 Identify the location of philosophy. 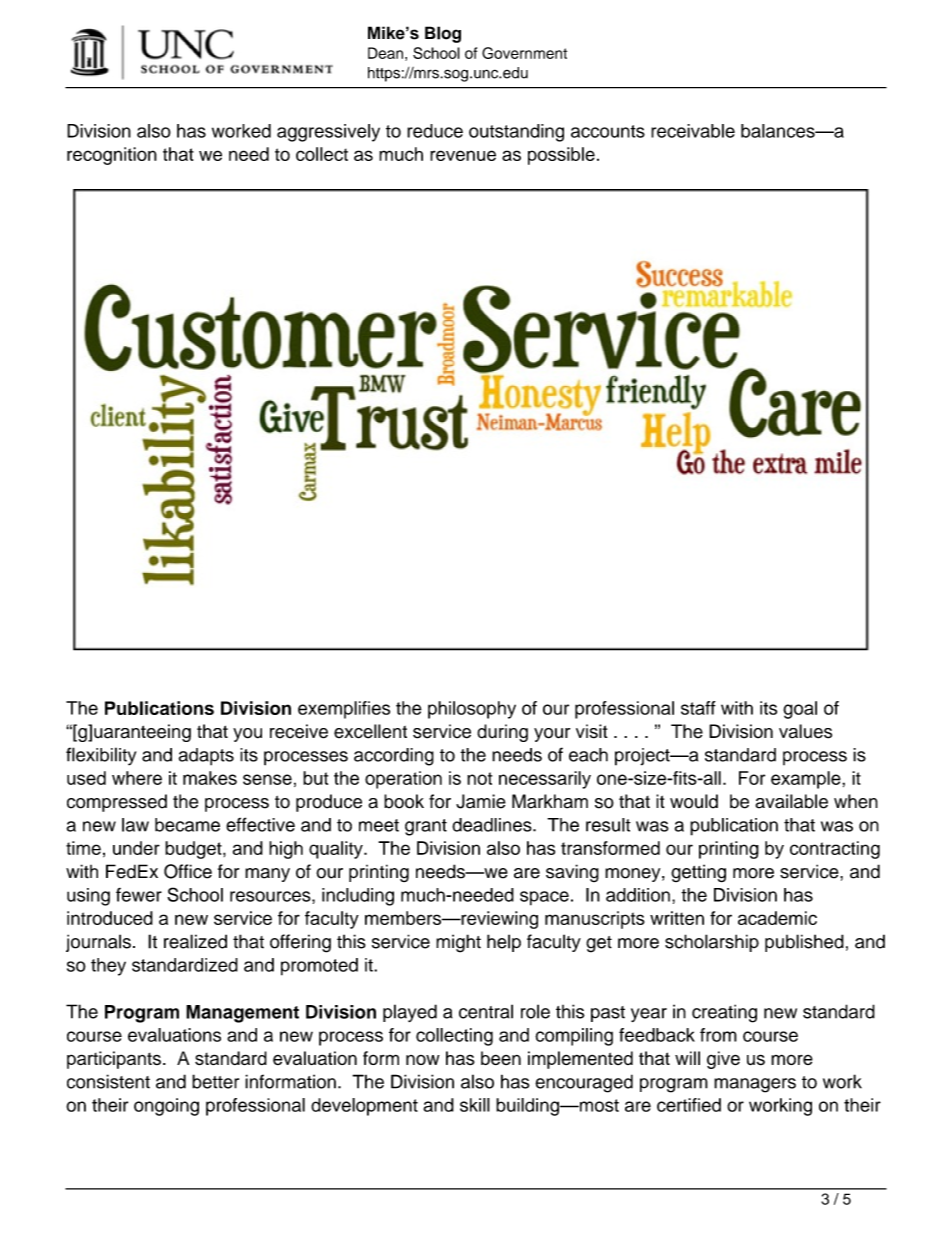
(472, 710).
